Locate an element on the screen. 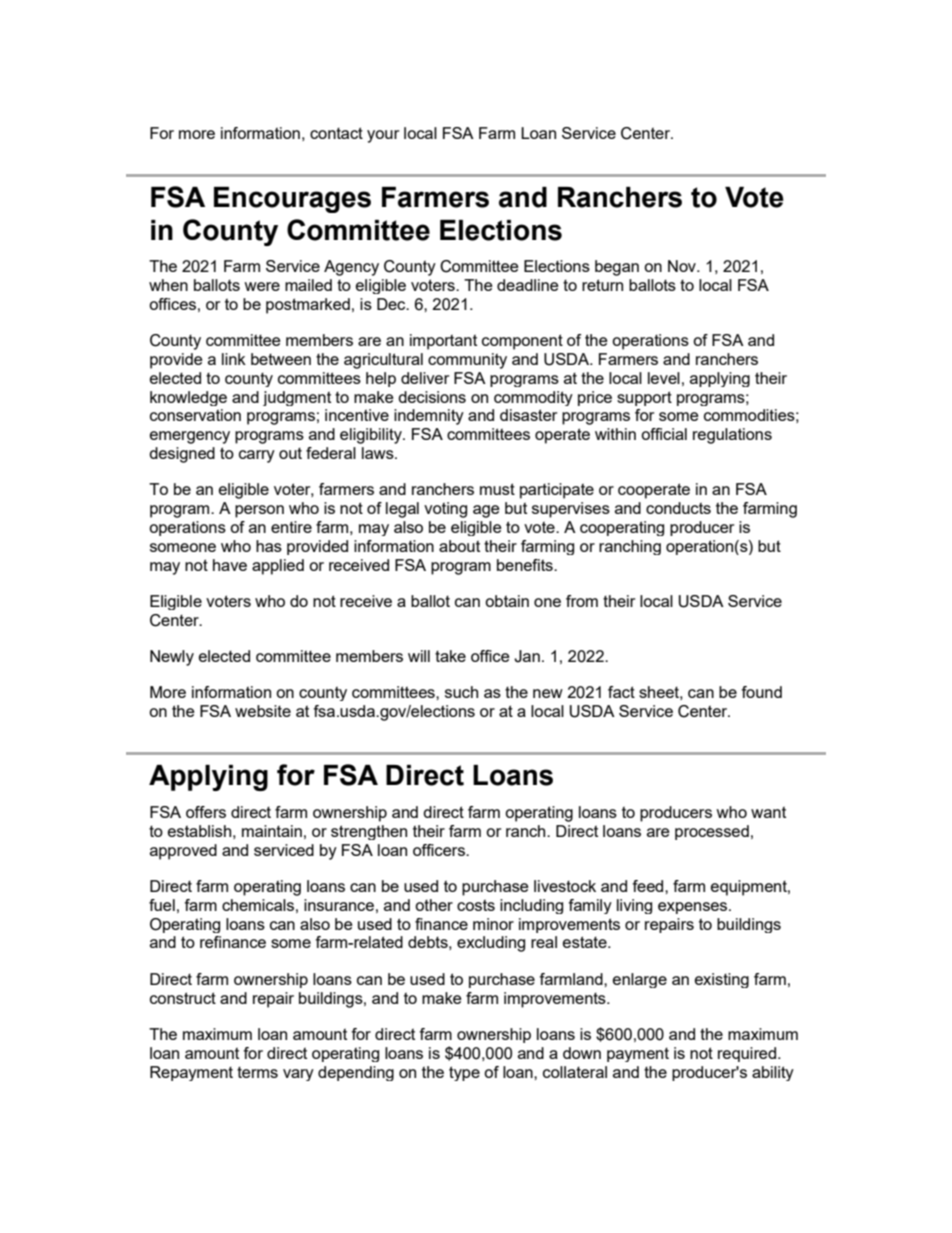 The image size is (952, 1233). terms is located at coordinates (257, 1072).
